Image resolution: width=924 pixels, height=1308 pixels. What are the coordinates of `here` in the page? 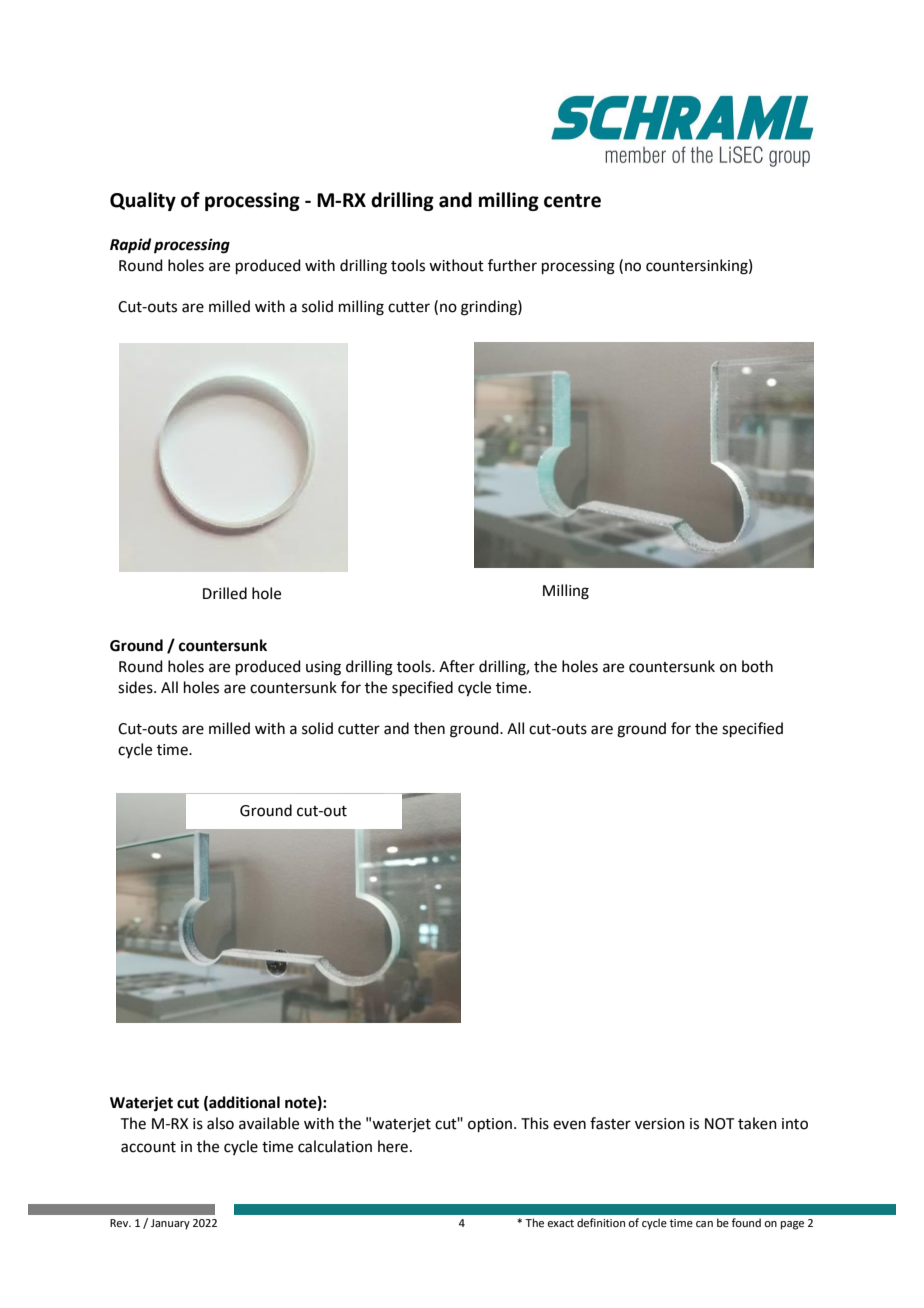 It's located at (394, 1146).
